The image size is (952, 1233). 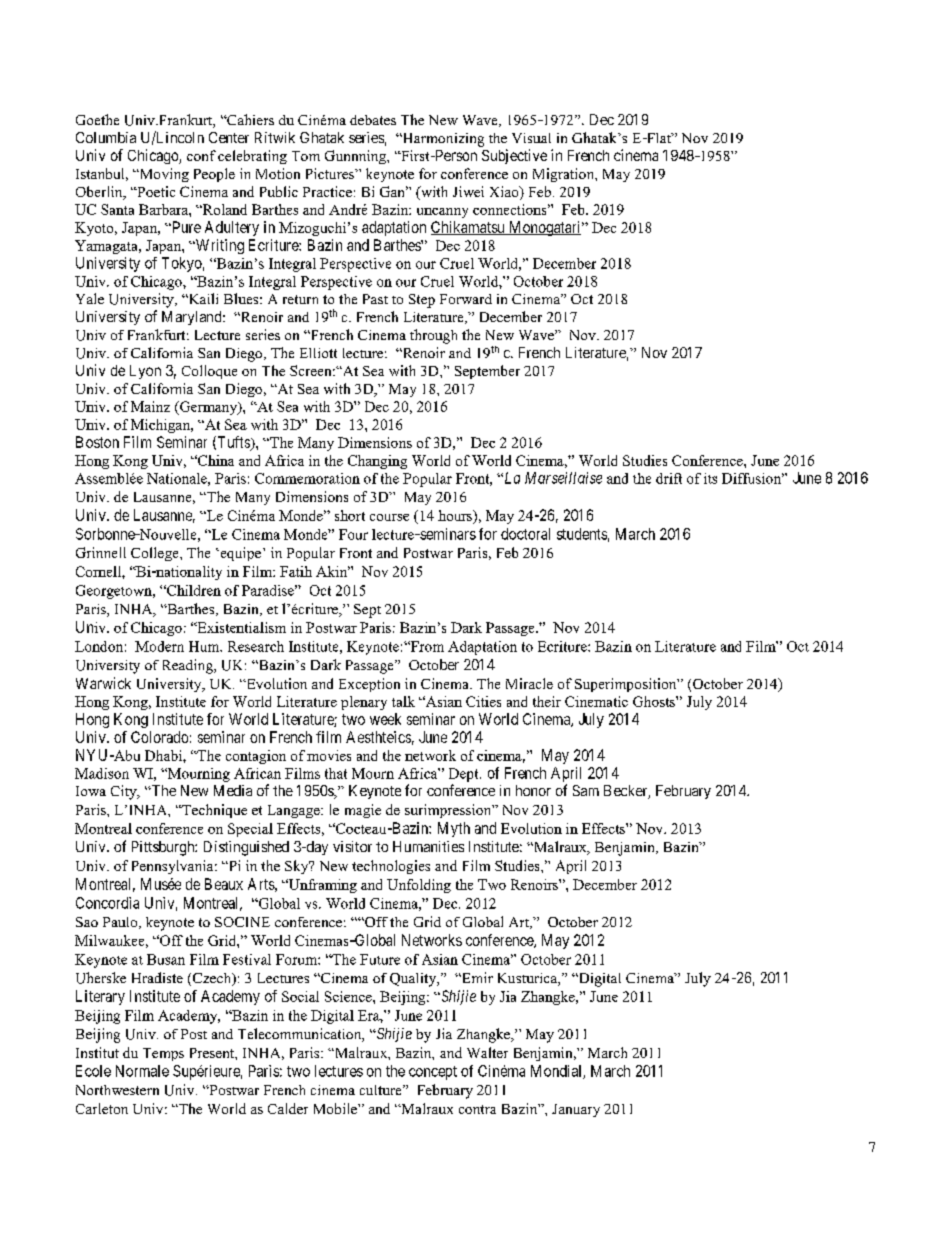 I want to click on Poetic, so click(x=155, y=191).
